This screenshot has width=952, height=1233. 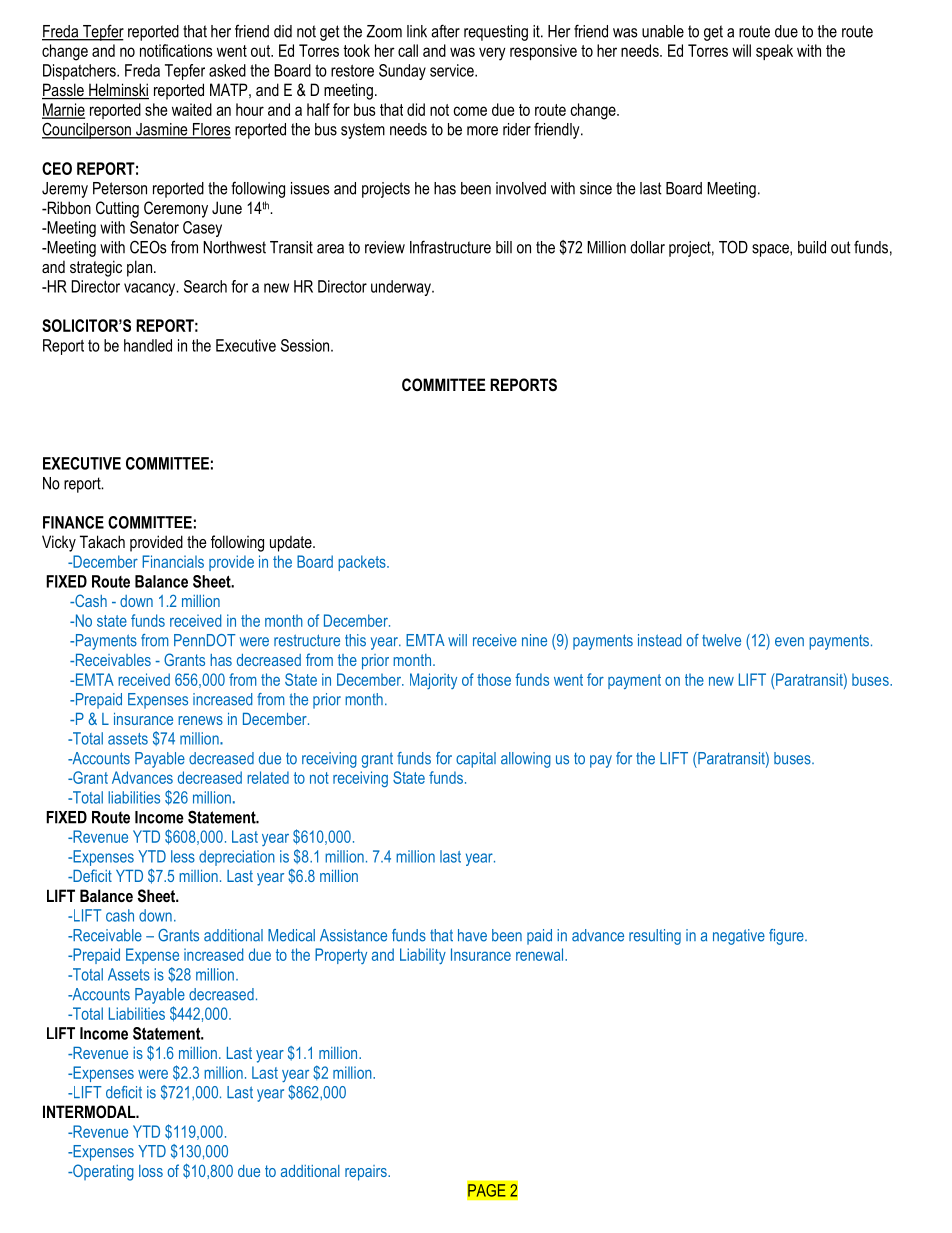 I want to click on Liability, so click(x=423, y=956).
